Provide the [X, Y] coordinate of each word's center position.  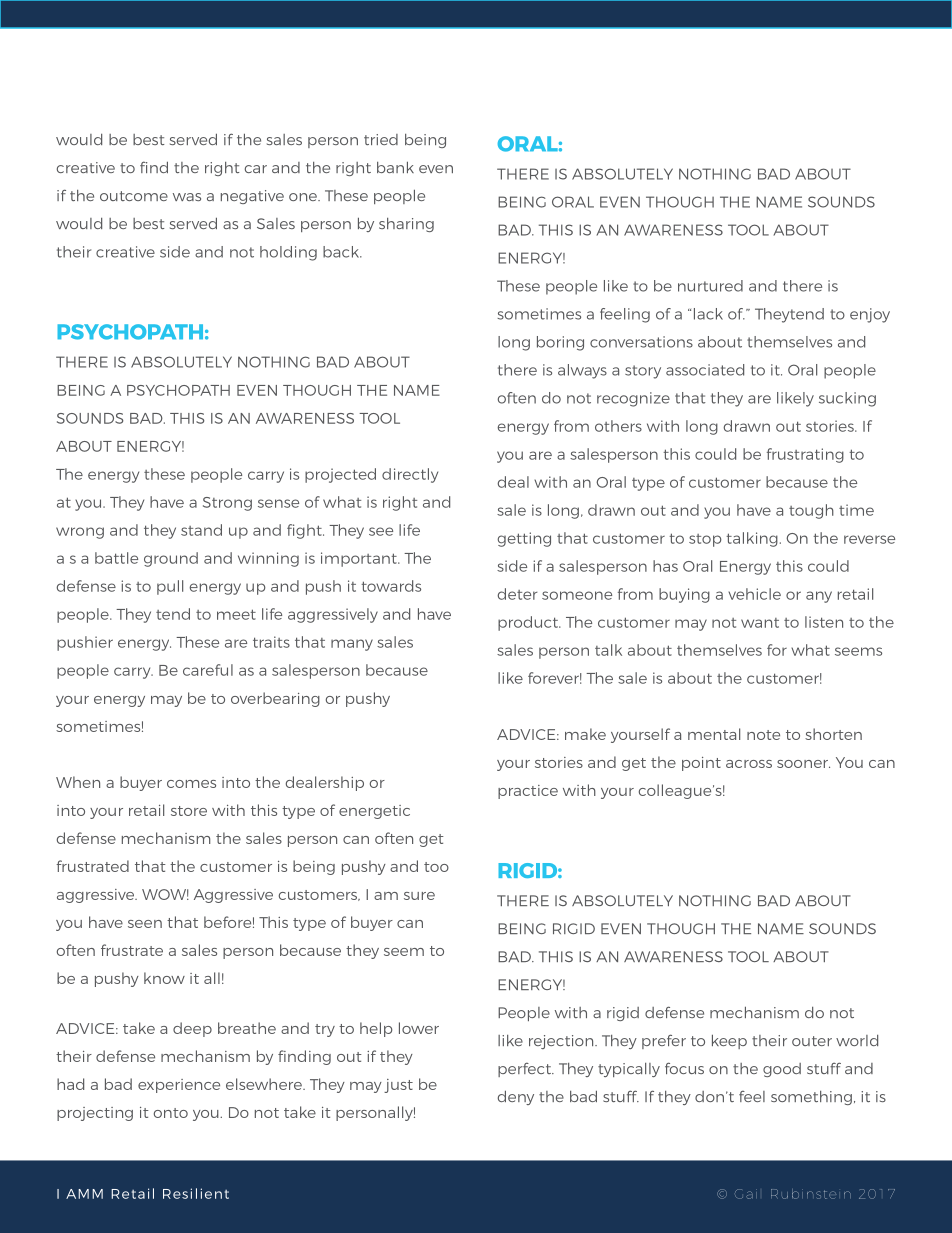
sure [419, 896]
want [760, 623]
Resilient [196, 1193]
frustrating [805, 455]
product [529, 623]
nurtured [710, 286]
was [187, 197]
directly [410, 475]
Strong [227, 504]
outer [812, 1041]
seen [145, 924]
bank [395, 167]
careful [208, 670]
